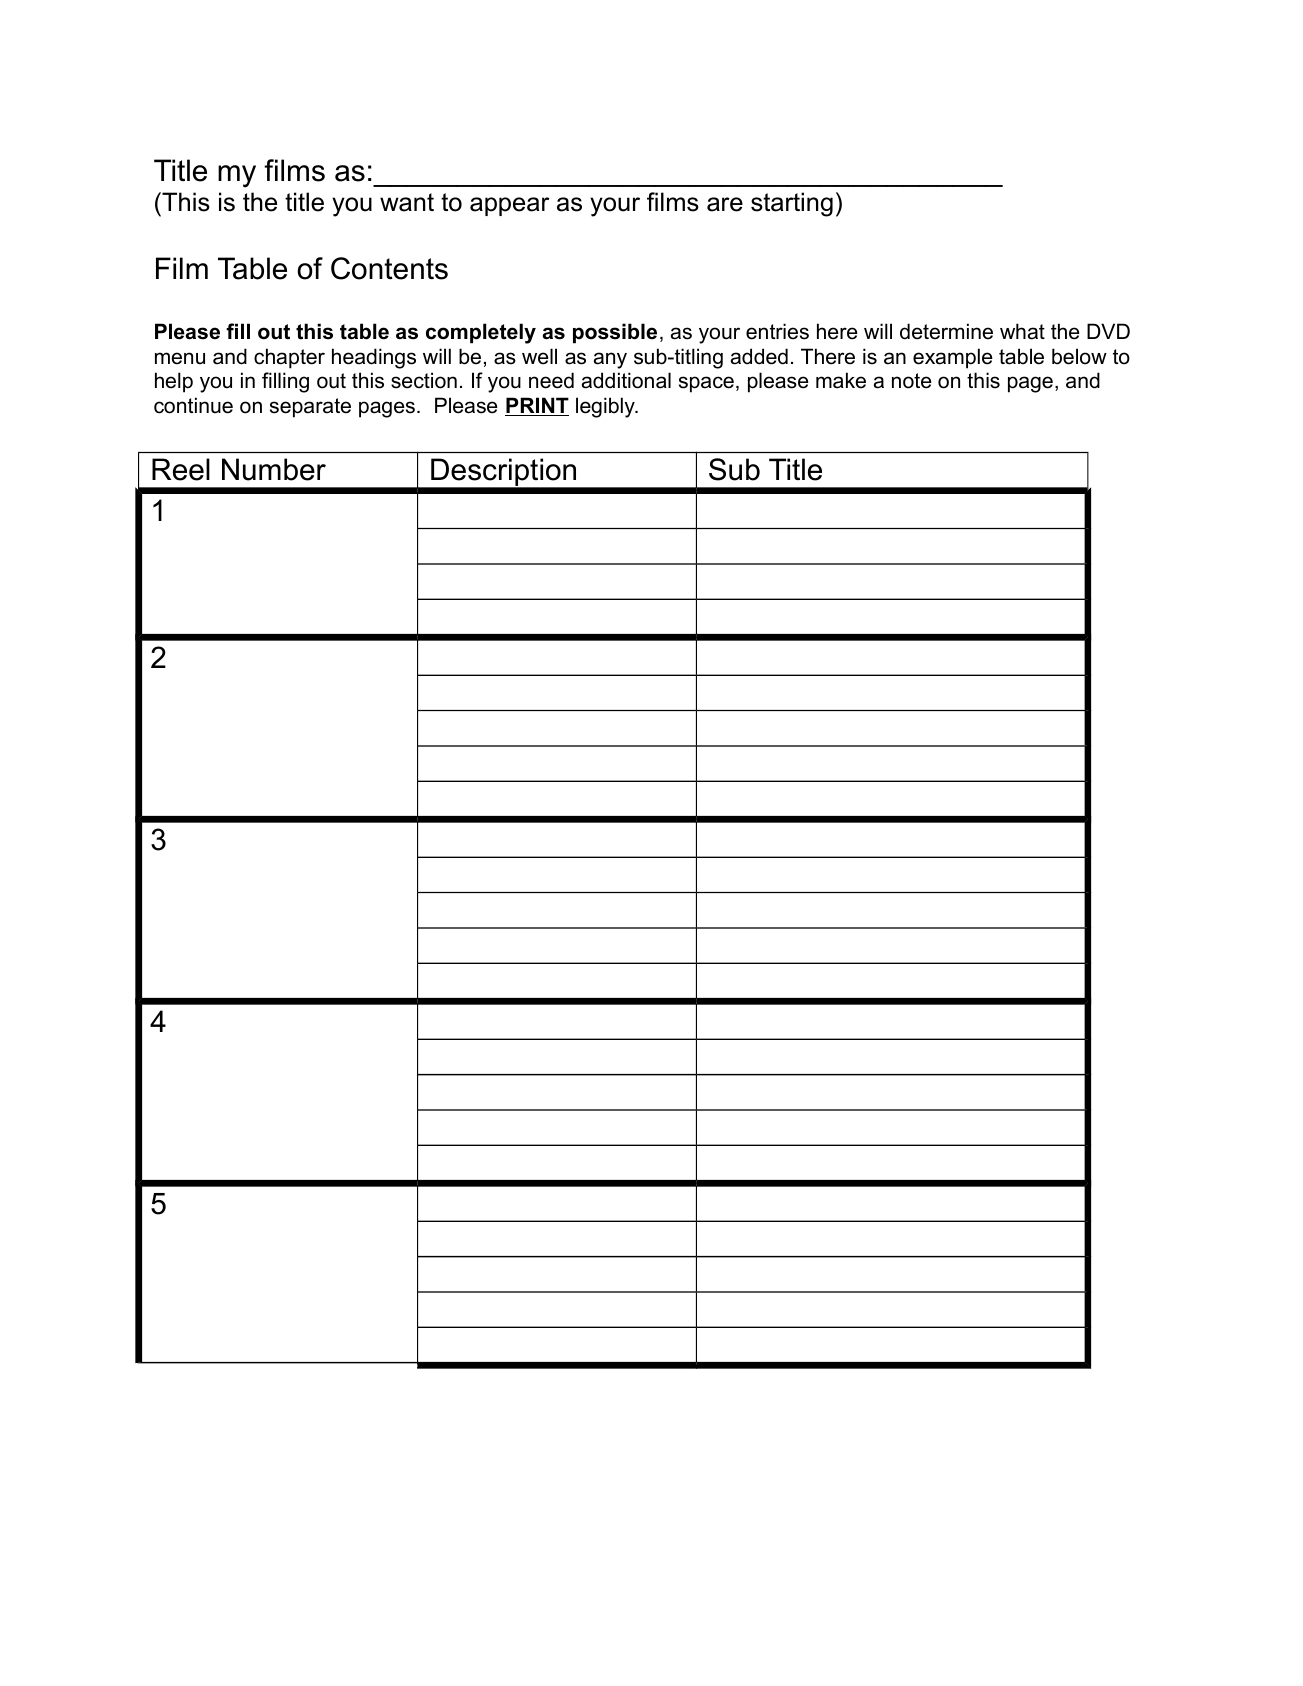 The height and width of the page is (1686, 1303). Describe the element at coordinates (537, 406) in the page. I see `PRINT` at that location.
